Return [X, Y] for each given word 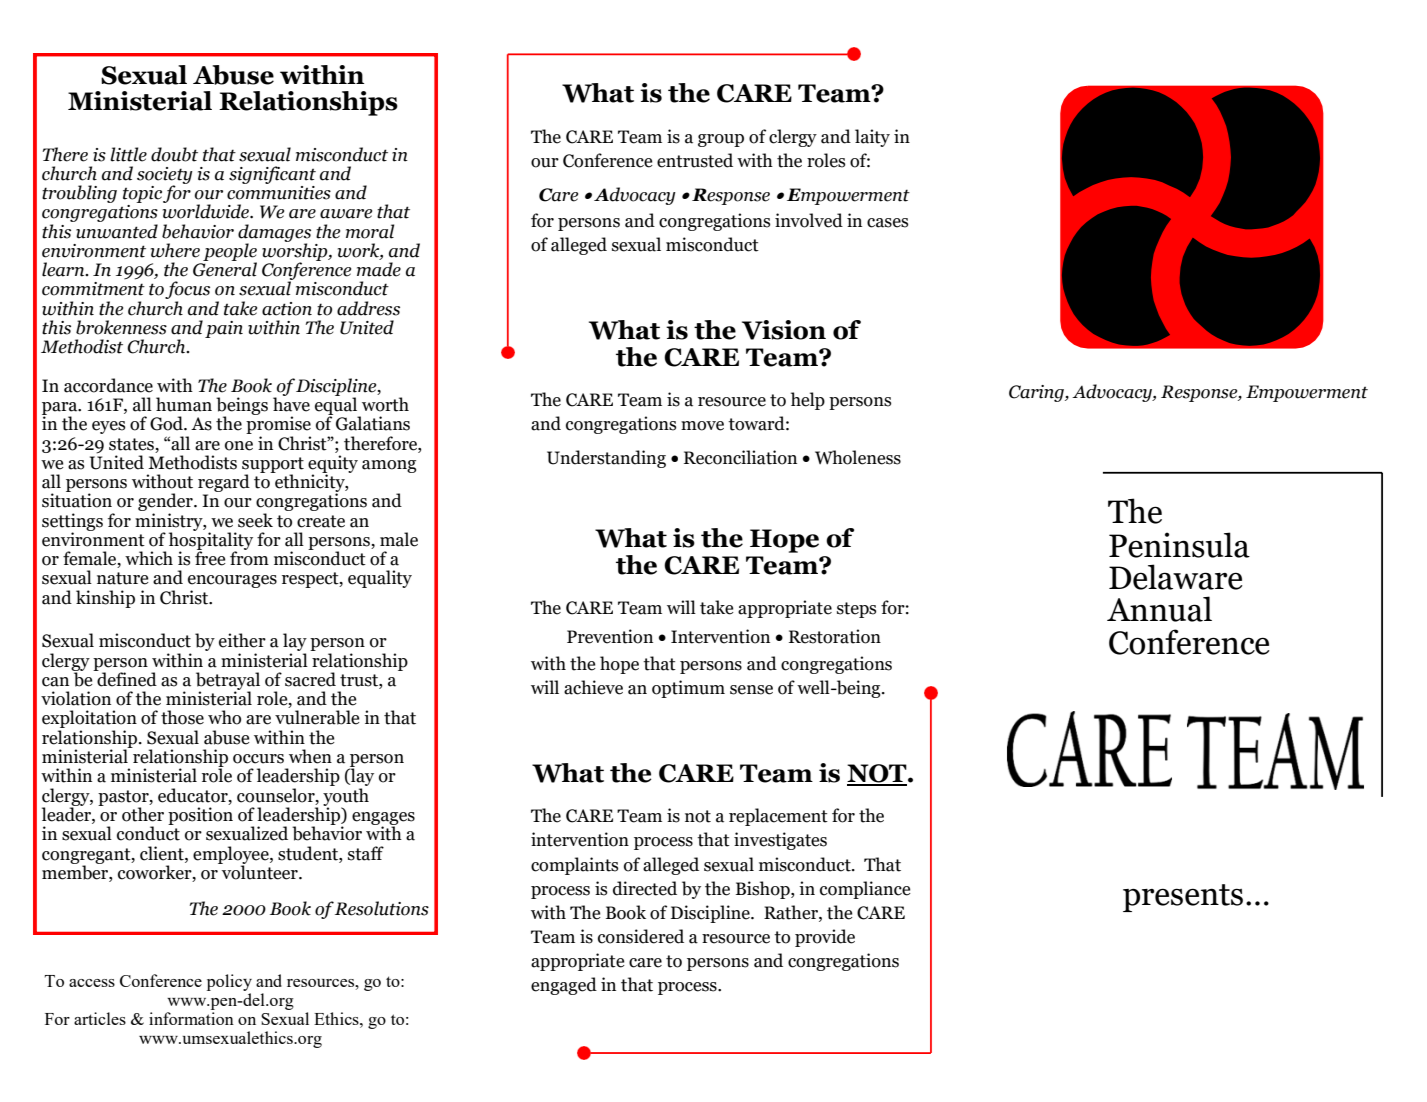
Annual [1159, 609]
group [721, 140]
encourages [232, 583]
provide [825, 938]
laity [872, 138]
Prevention [610, 636]
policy [229, 982]
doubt [174, 154]
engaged [564, 986]
